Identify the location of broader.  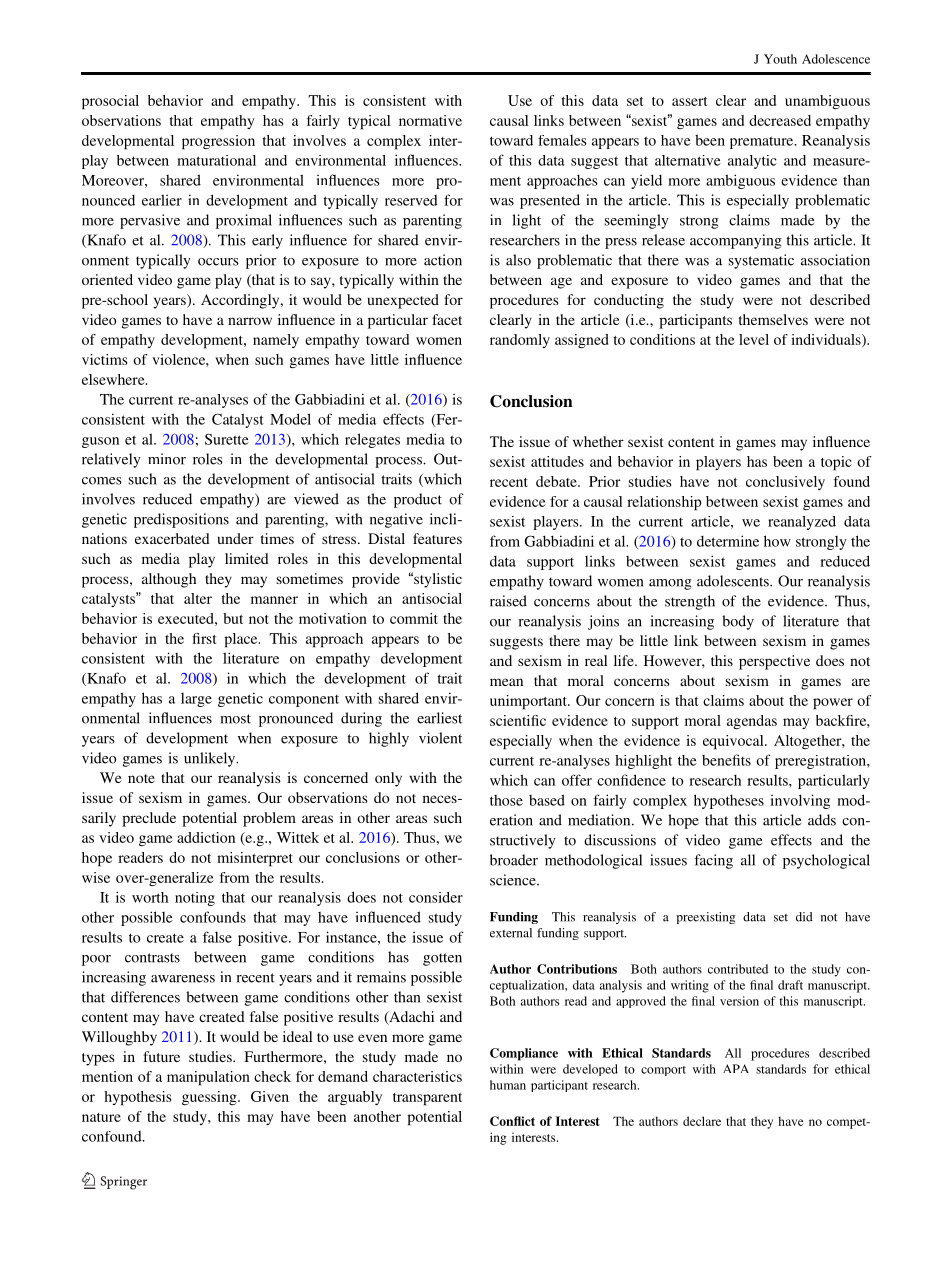
(514, 860).
